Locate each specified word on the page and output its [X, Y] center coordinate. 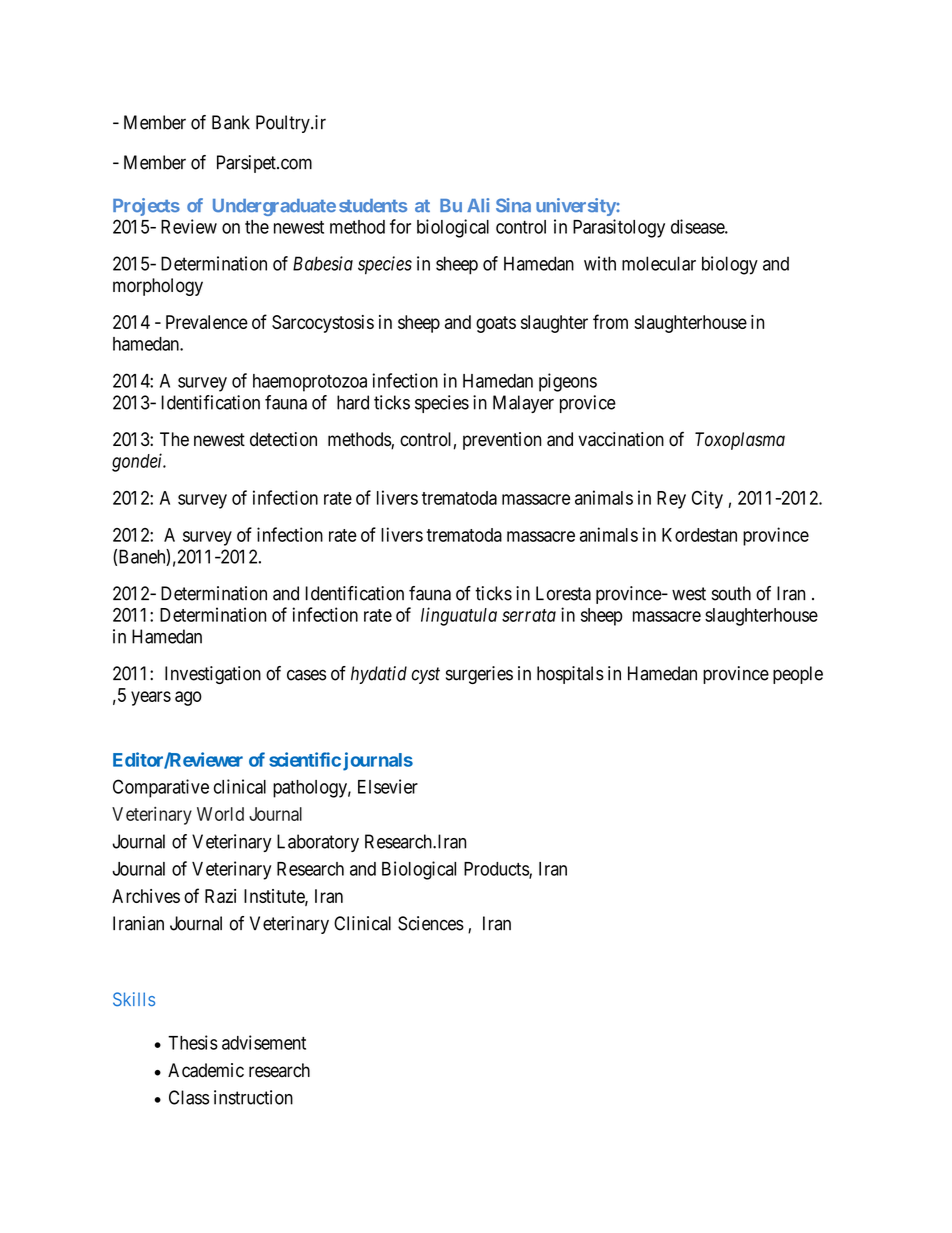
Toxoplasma [740, 441]
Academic [206, 1070]
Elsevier [388, 786]
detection [283, 439]
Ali [478, 205]
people [798, 675]
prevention [502, 441]
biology [730, 265]
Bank [231, 122]
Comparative [161, 788]
